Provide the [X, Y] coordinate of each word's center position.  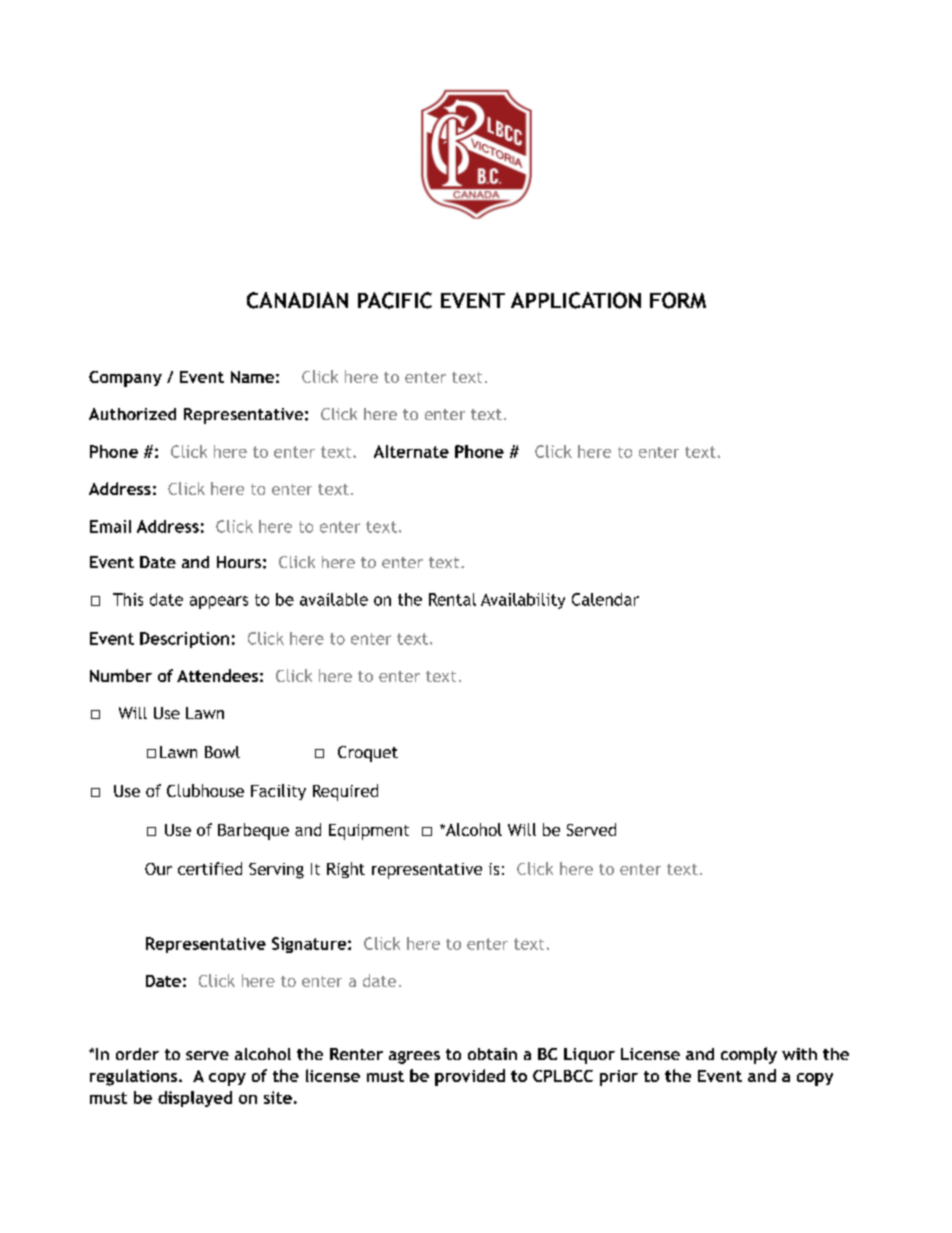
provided [470, 1077]
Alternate [411, 451]
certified [210, 868]
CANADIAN [297, 300]
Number [121, 675]
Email [110, 526]
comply [749, 1055]
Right [346, 870]
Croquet [368, 754]
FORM [678, 300]
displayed [195, 1099]
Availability [523, 601]
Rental [452, 599]
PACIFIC [395, 300]
